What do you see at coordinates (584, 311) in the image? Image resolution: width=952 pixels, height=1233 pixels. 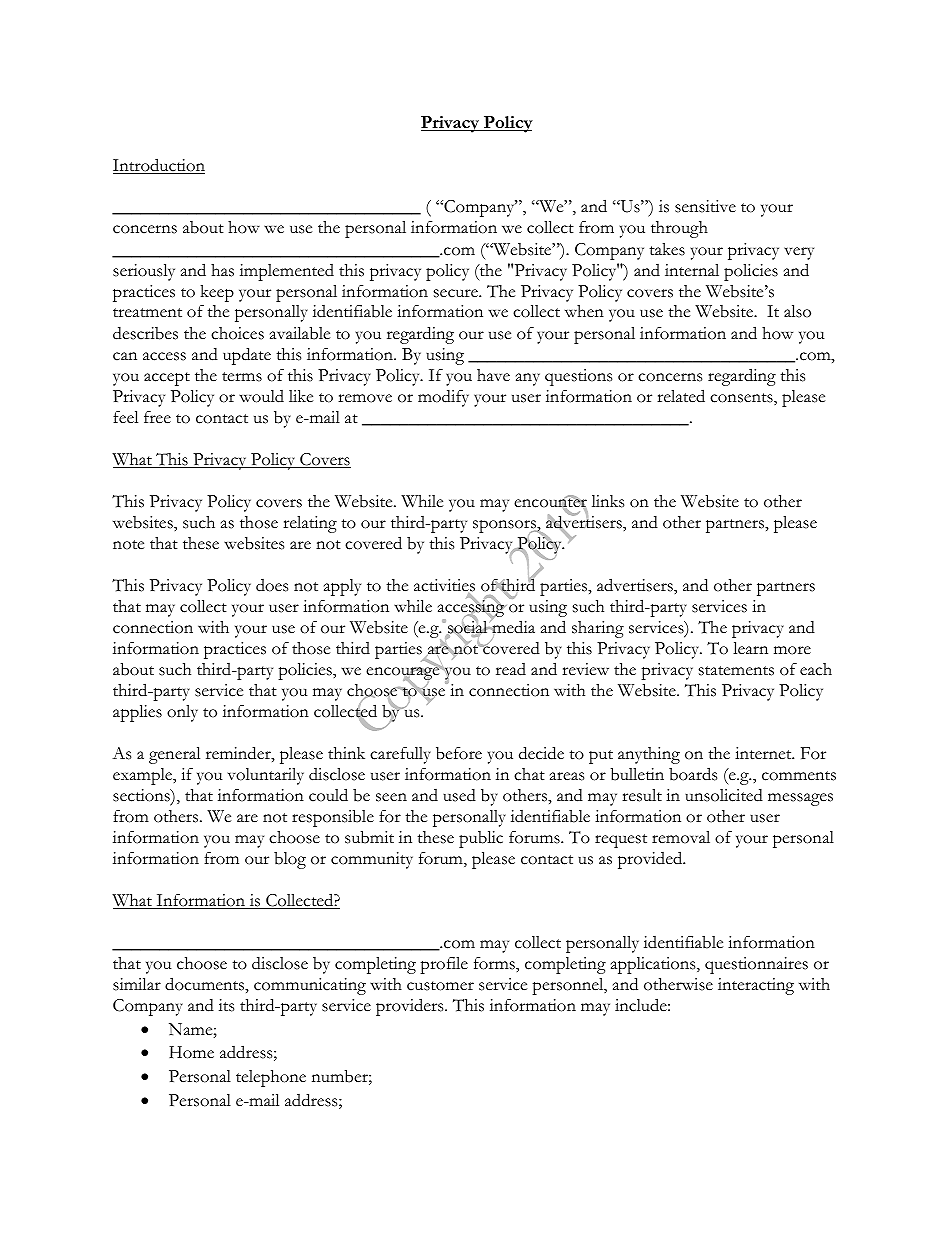 I see `when` at bounding box center [584, 311].
